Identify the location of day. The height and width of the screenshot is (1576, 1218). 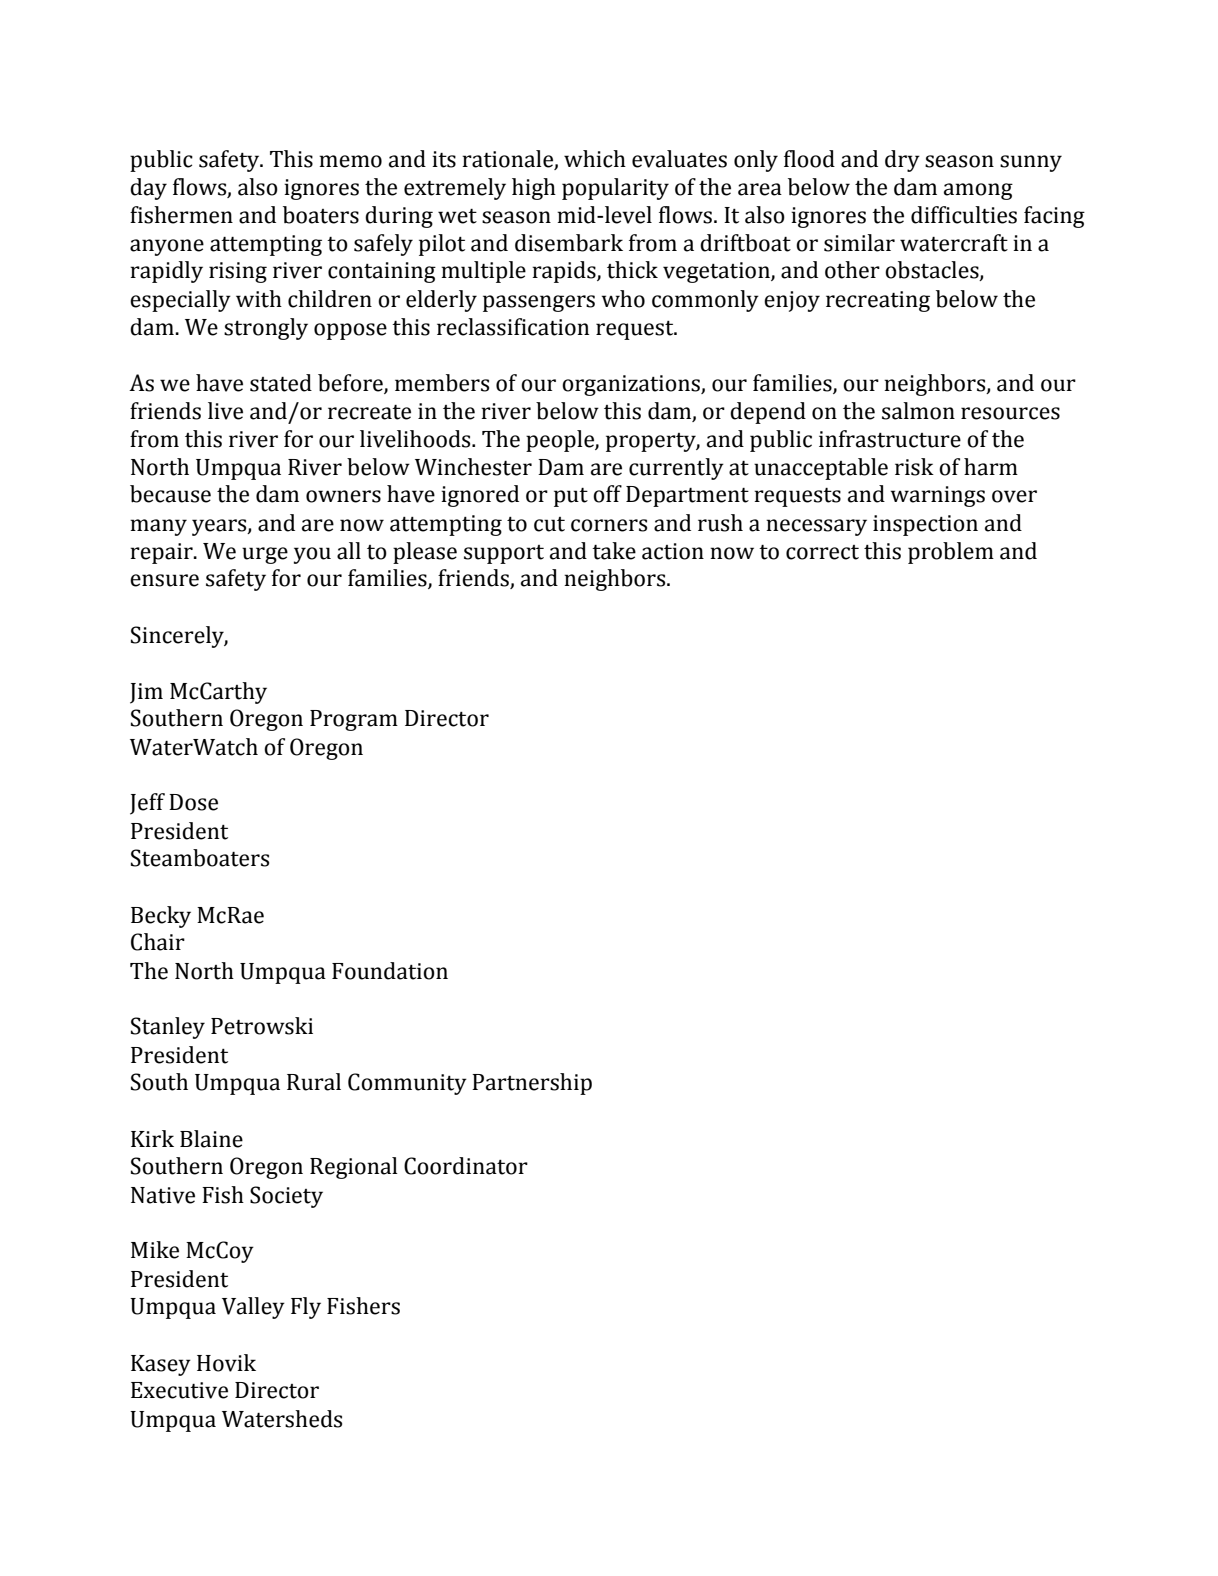
(148, 189).
